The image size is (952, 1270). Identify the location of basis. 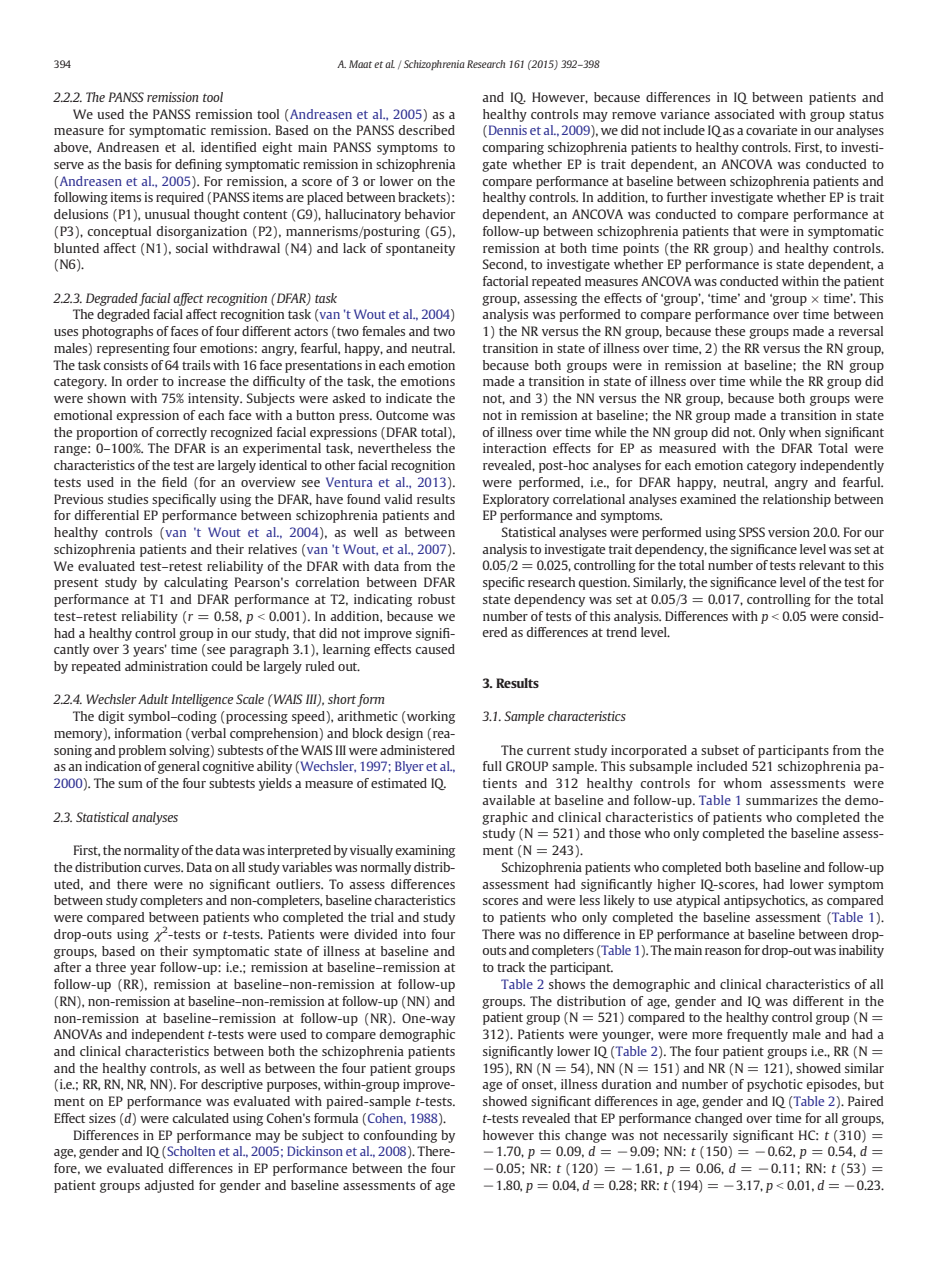
(138, 164).
